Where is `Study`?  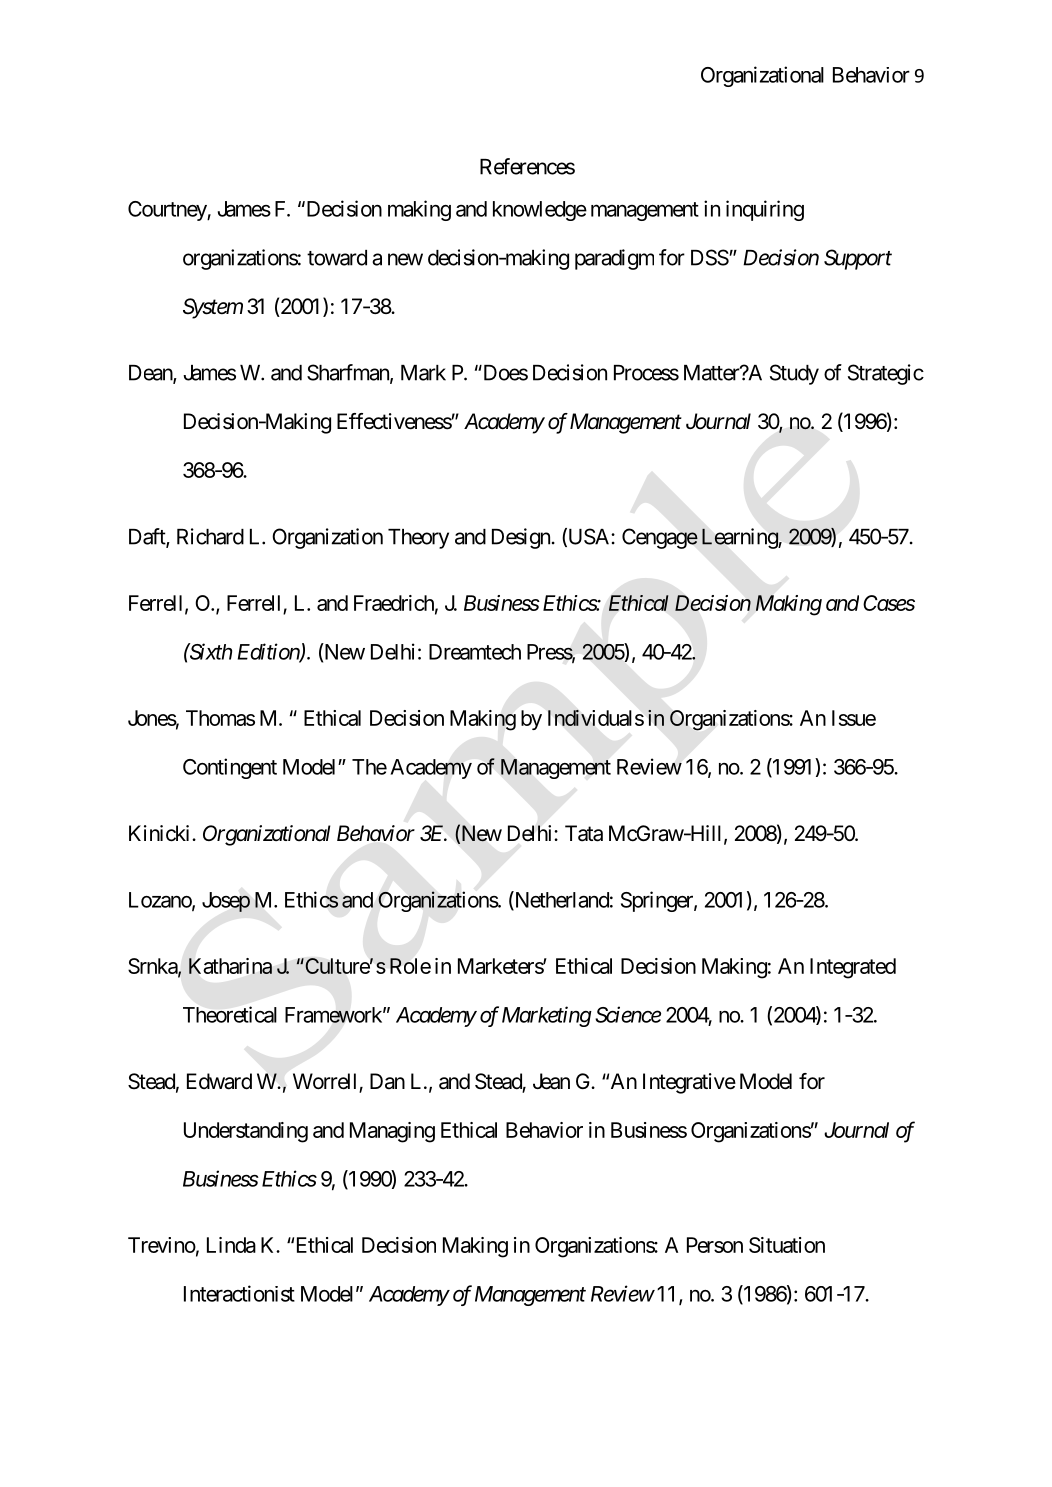 Study is located at coordinates (794, 374).
